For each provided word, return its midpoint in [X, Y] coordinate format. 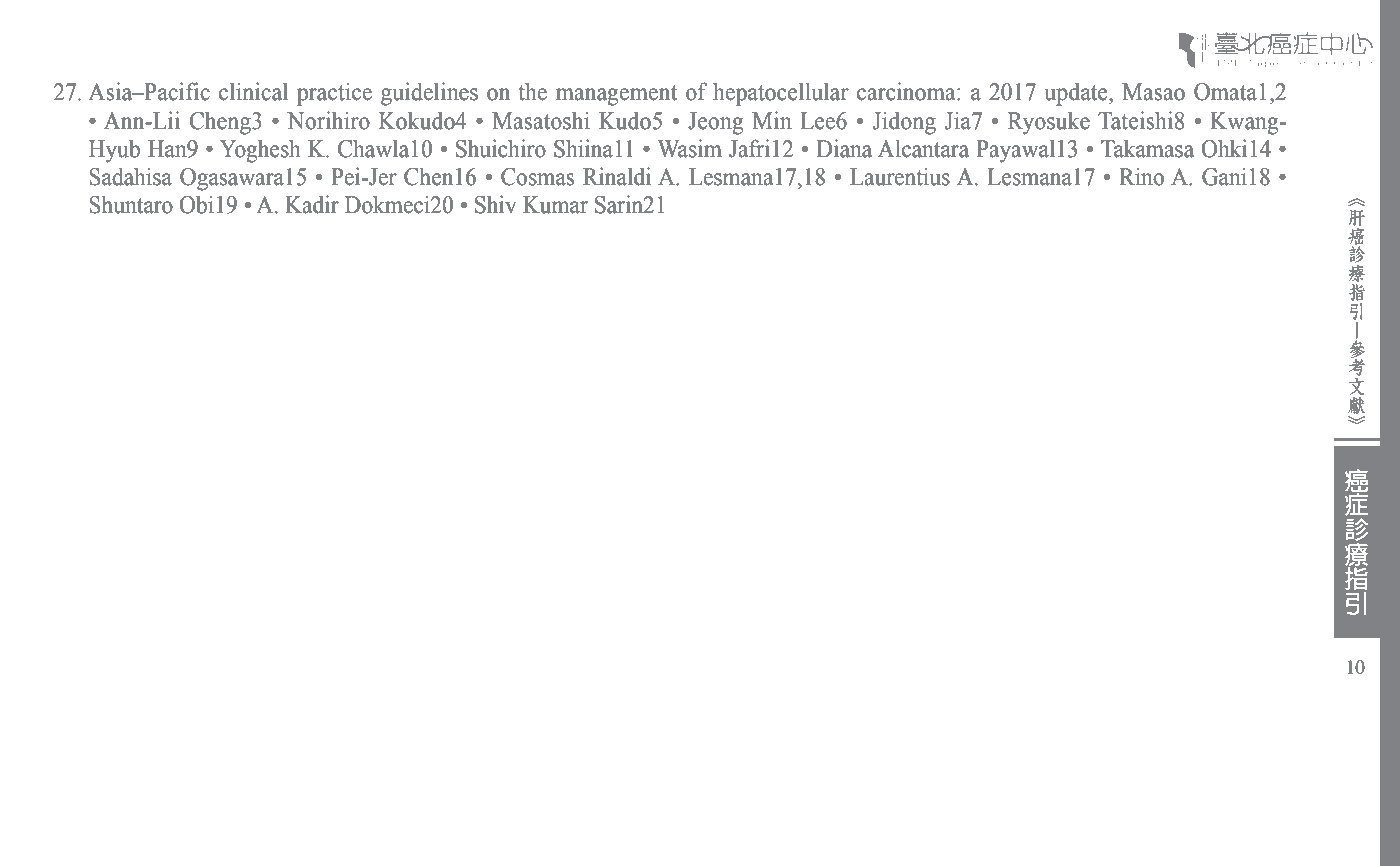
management [616, 95]
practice [334, 94]
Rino [1141, 176]
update [1077, 94]
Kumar [555, 205]
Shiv [495, 204]
